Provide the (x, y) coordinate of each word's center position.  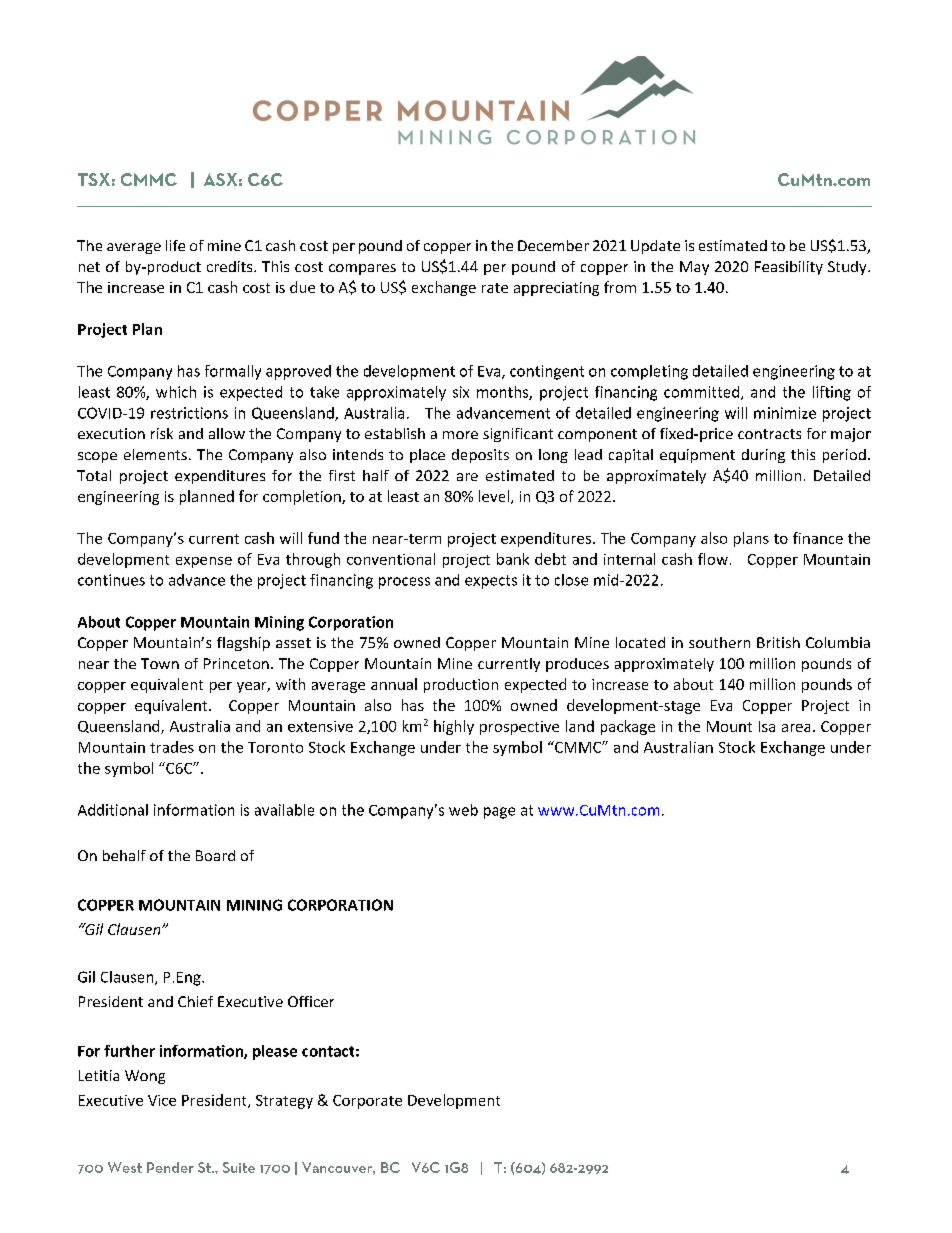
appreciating (556, 289)
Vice (162, 1100)
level (494, 496)
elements (155, 454)
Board (215, 855)
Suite (239, 1167)
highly (454, 727)
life (175, 245)
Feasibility (789, 268)
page (499, 813)
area (796, 728)
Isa (767, 726)
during (763, 456)
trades (172, 747)
